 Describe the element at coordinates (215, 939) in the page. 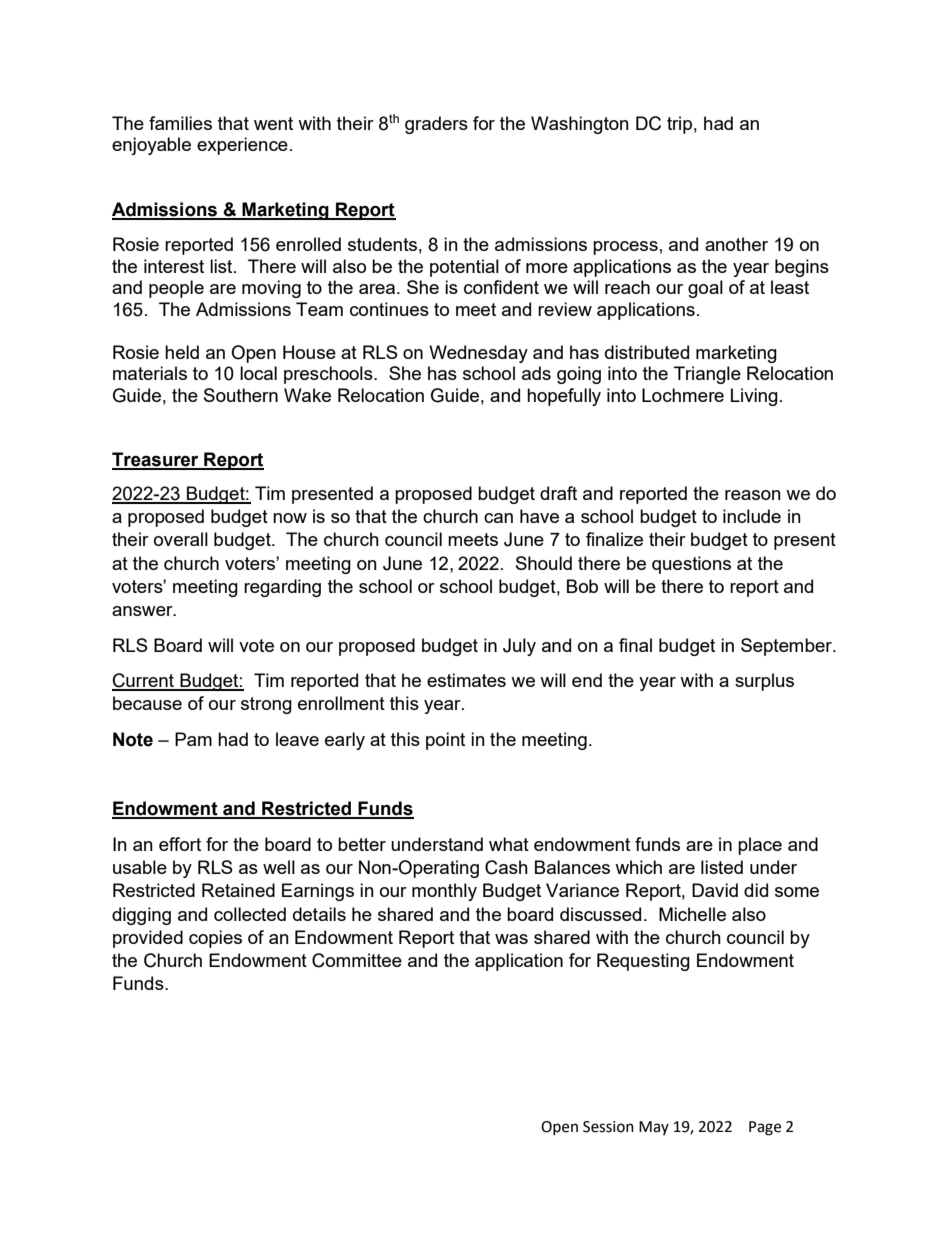

I see `copies` at that location.
